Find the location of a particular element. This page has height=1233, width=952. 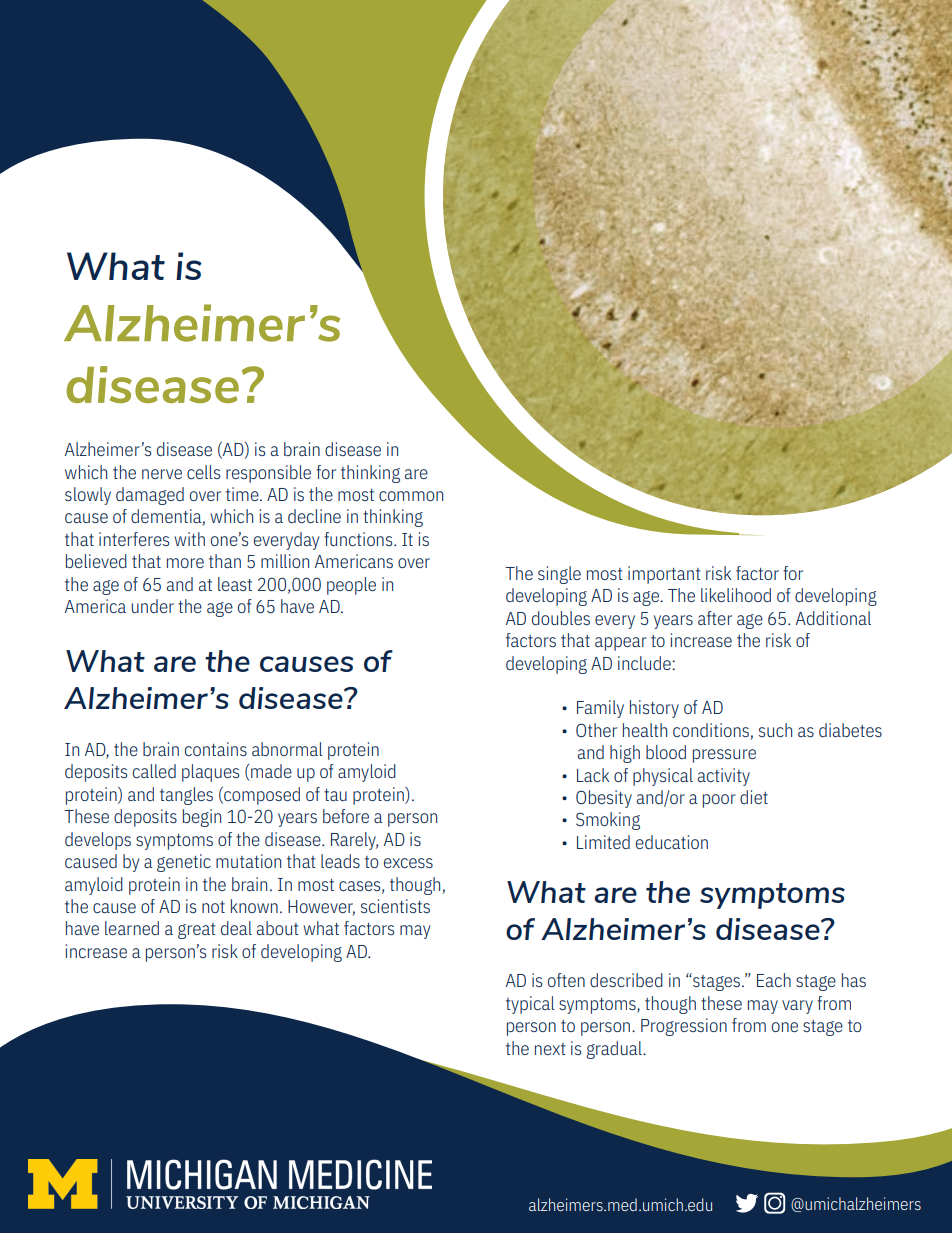

doubles is located at coordinates (561, 618).
